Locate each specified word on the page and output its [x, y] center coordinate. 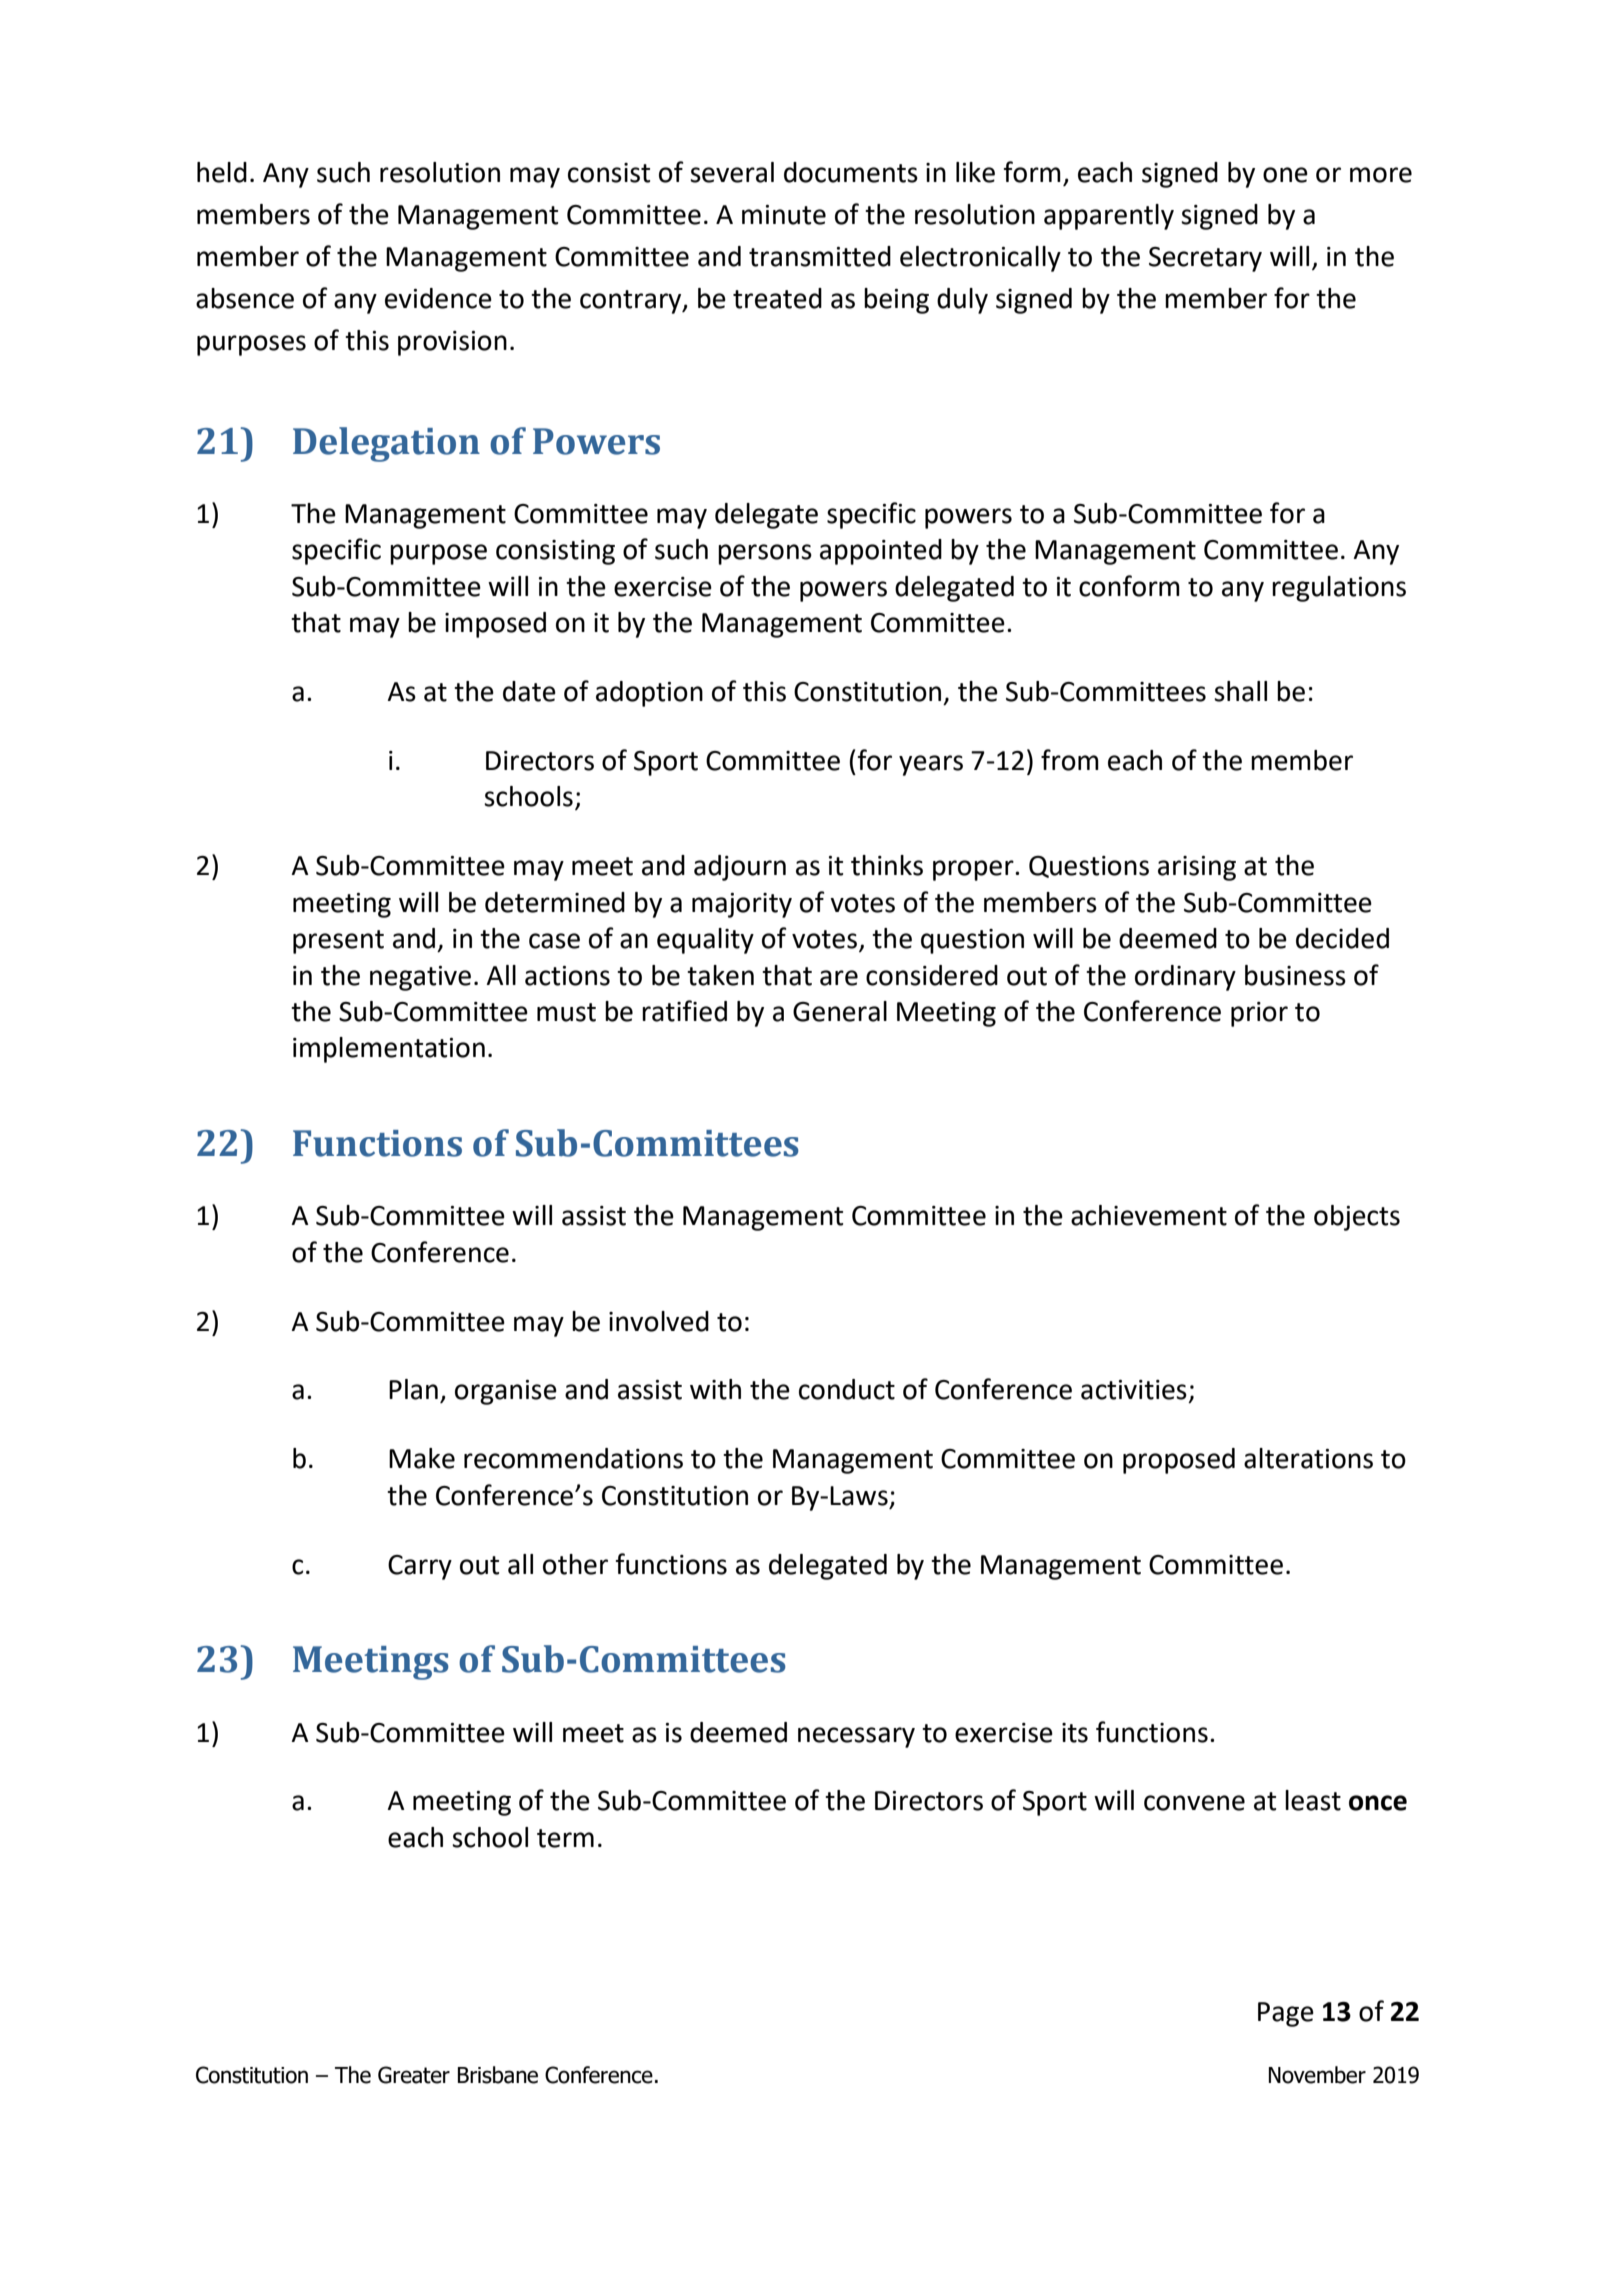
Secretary [1205, 259]
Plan [413, 1389]
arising [1197, 868]
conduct [847, 1389]
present [338, 942]
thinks [887, 865]
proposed [1179, 1461]
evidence [438, 298]
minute [784, 215]
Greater [414, 2075]
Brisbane [498, 2075]
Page [1286, 2014]
